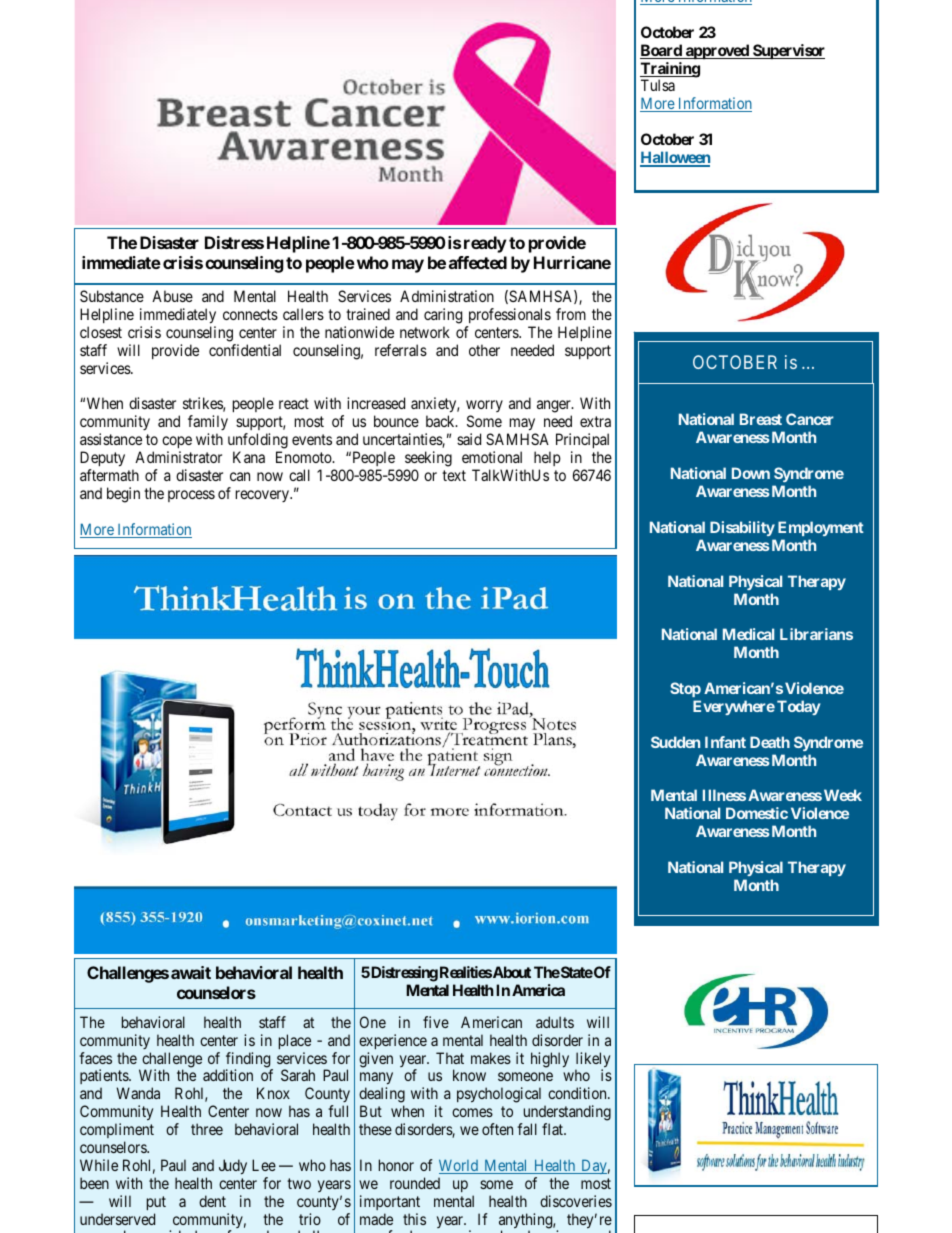  Describe the element at coordinates (717, 51) in the screenshot. I see `approved` at that location.
